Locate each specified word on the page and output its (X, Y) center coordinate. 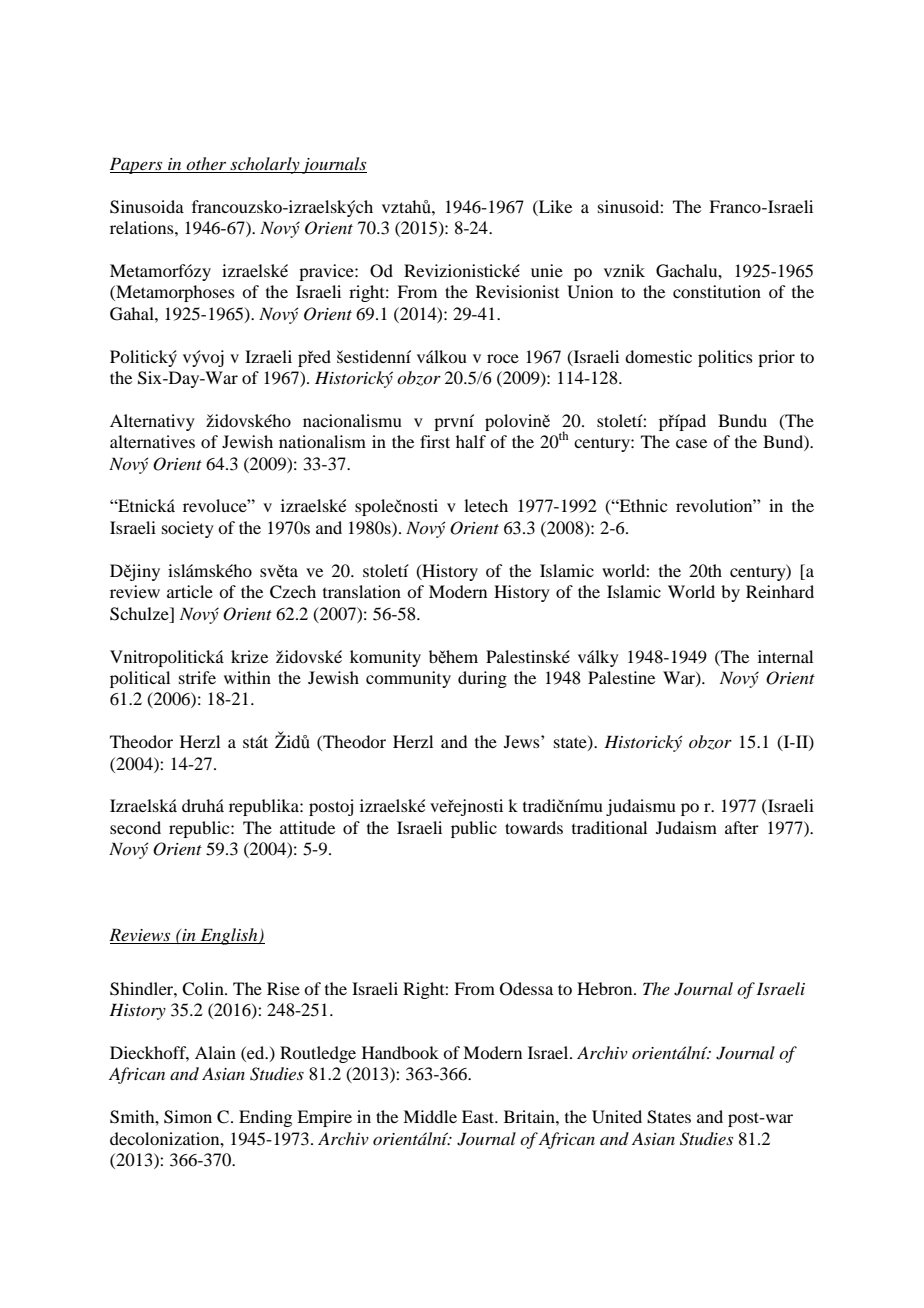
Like (554, 206)
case (691, 443)
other (206, 163)
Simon (188, 1117)
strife (197, 677)
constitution (717, 291)
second (135, 827)
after (742, 827)
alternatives (152, 441)
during (482, 679)
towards (534, 827)
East (479, 1116)
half (471, 441)
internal (785, 656)
